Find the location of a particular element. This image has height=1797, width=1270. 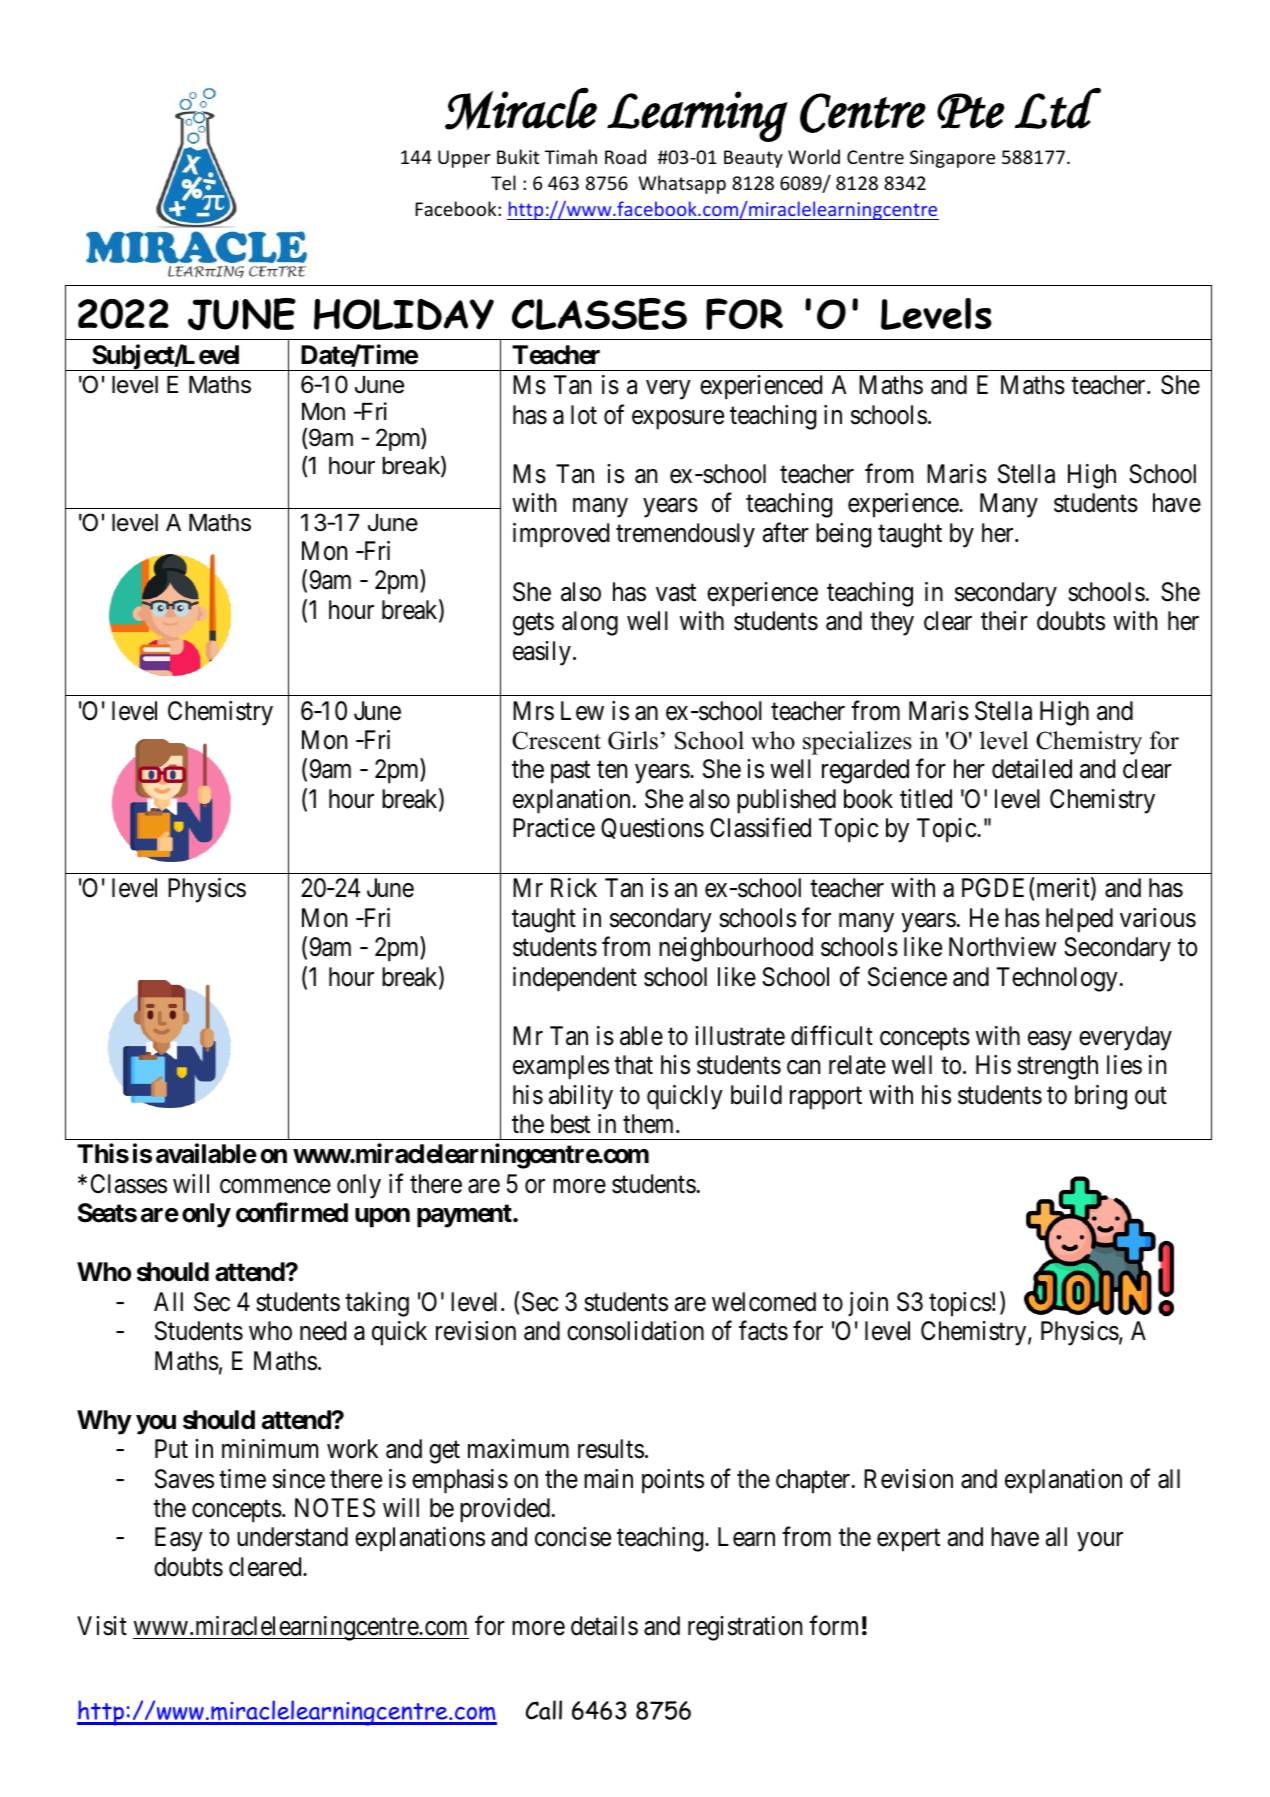

helped is located at coordinates (1079, 920).
